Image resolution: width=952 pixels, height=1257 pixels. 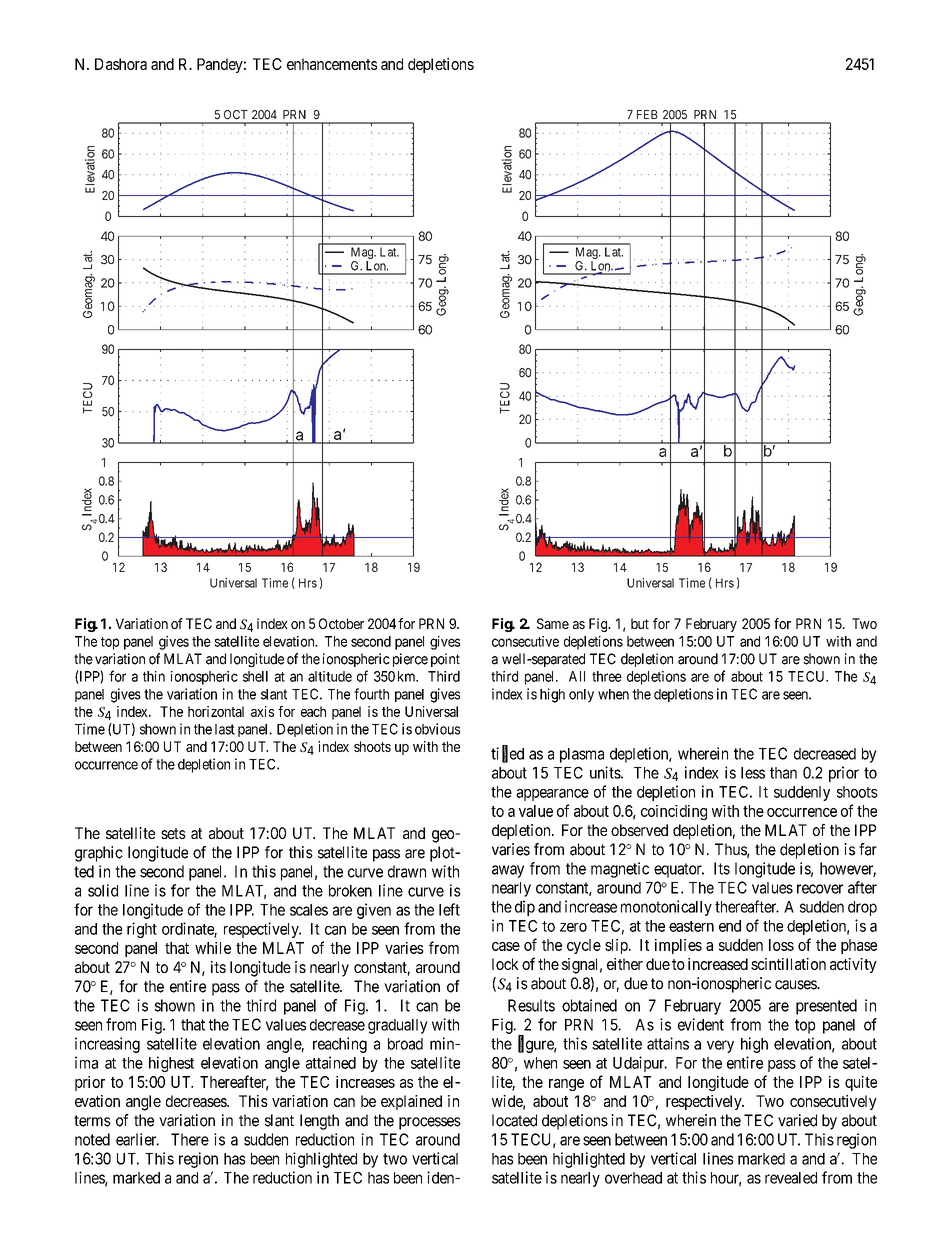 What do you see at coordinates (173, 833) in the page?
I see `sets` at bounding box center [173, 833].
